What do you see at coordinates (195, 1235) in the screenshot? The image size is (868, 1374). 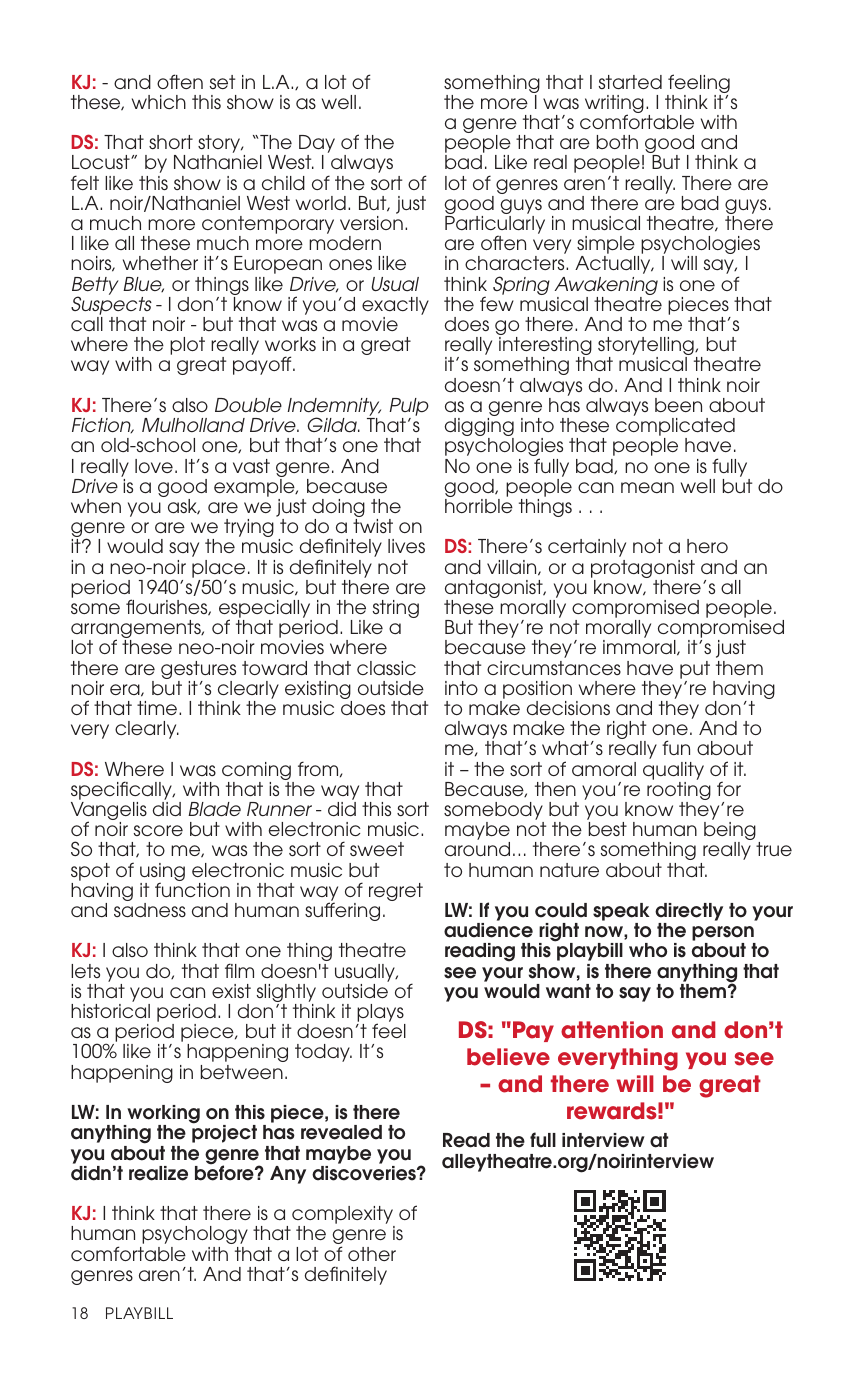 I see `psychology` at bounding box center [195, 1235].
